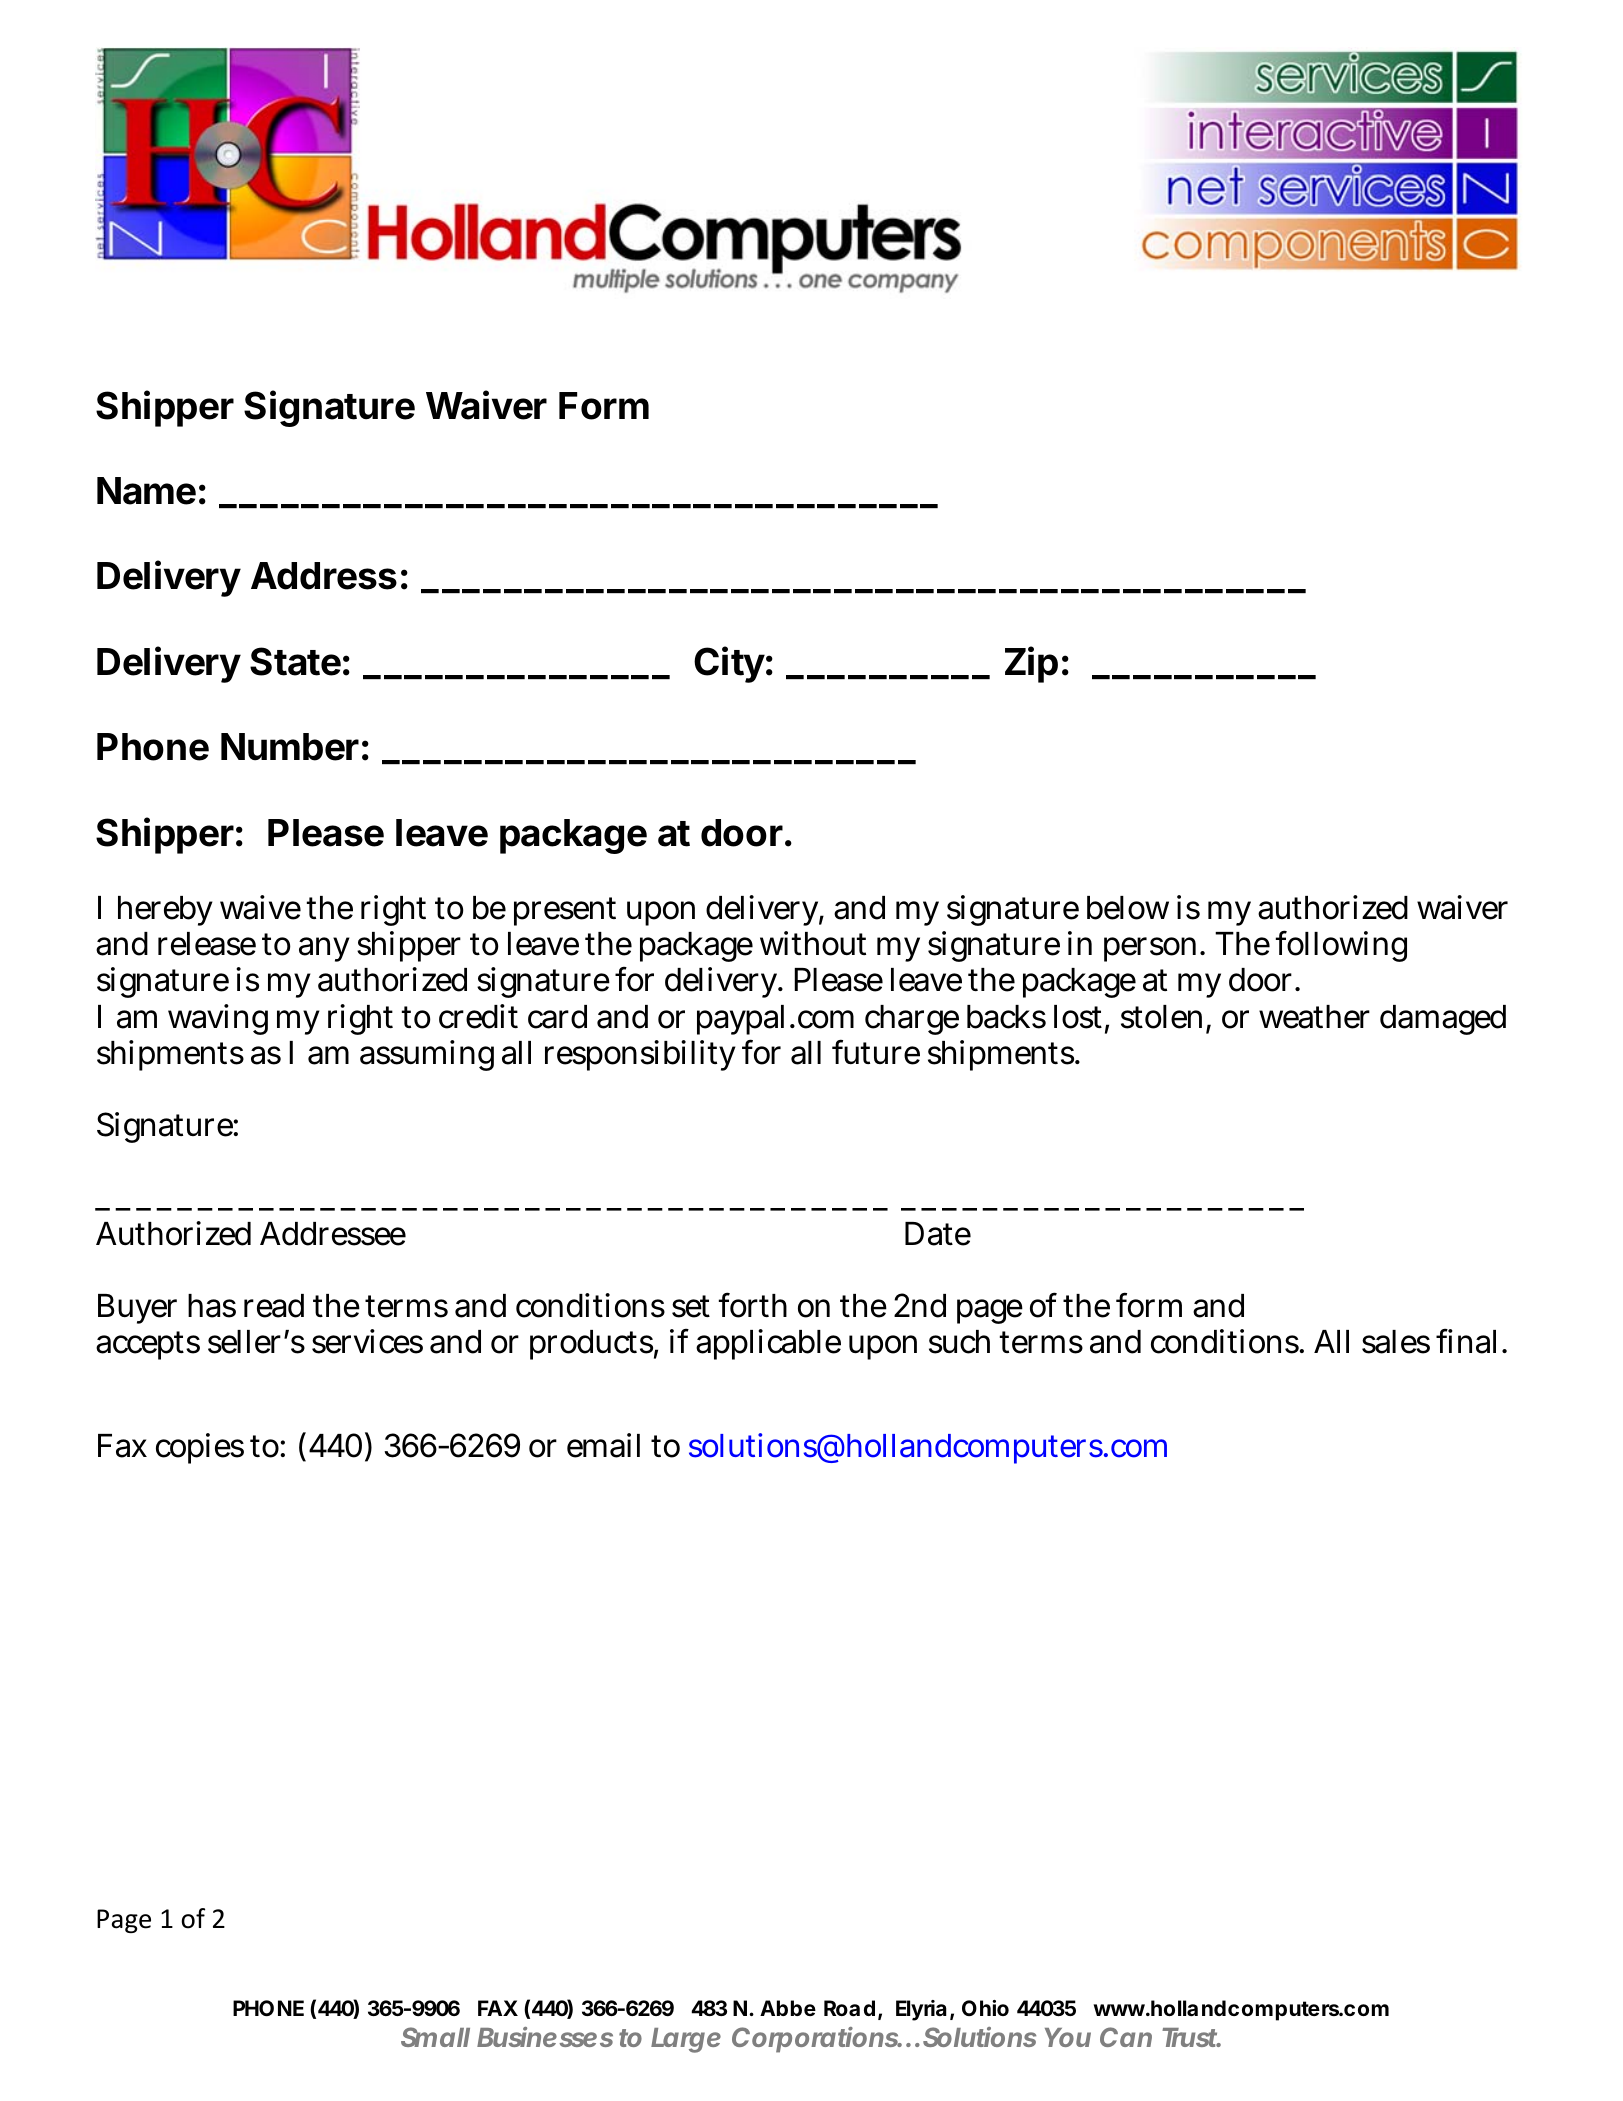 The image size is (1623, 2101). What do you see at coordinates (1031, 664) in the screenshot?
I see `Zip` at bounding box center [1031, 664].
